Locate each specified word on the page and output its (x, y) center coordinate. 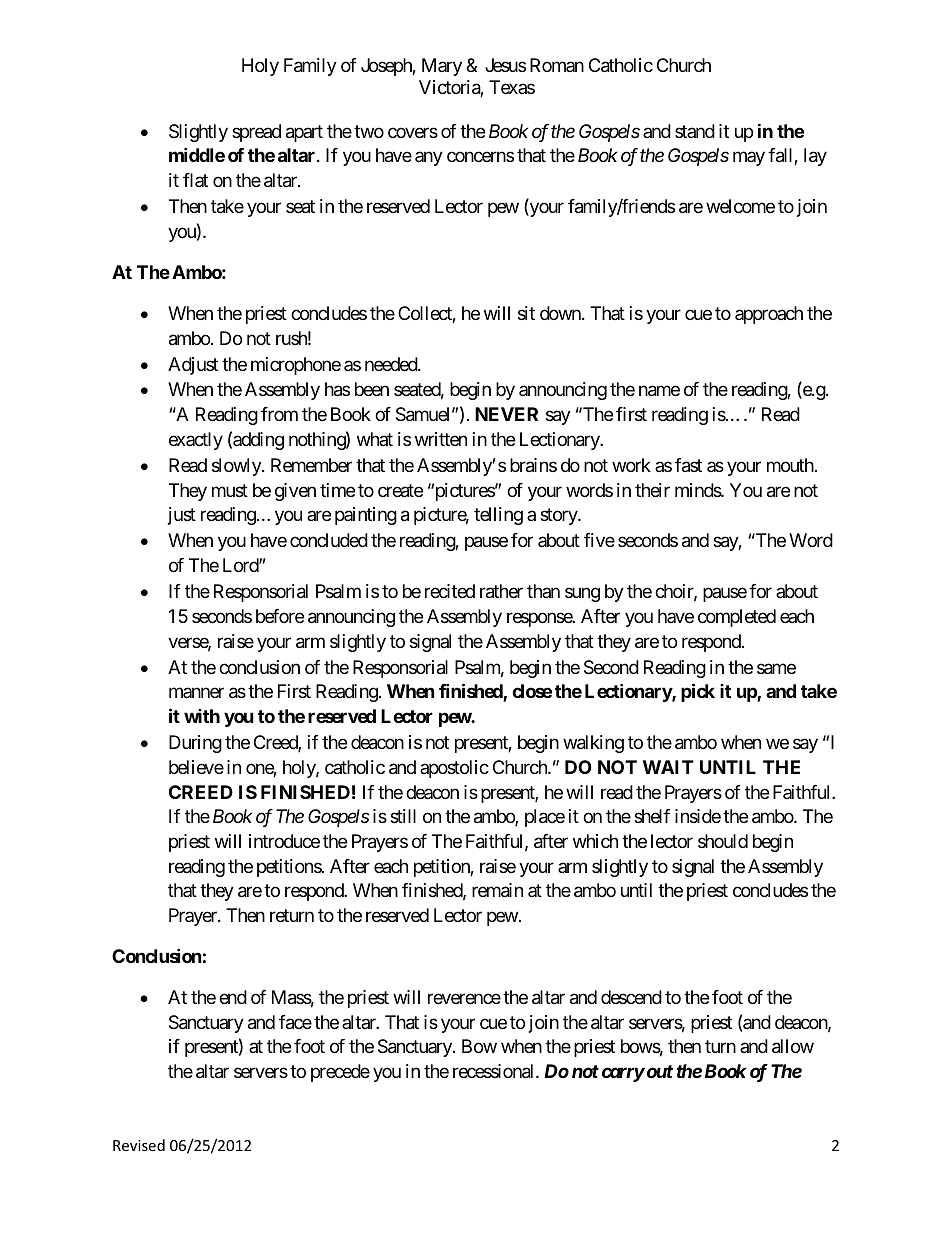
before (280, 616)
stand (695, 131)
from (279, 414)
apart (304, 133)
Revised (139, 1145)
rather (501, 591)
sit (526, 313)
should (723, 841)
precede (340, 1073)
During (195, 744)
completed (737, 618)
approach (769, 315)
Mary (442, 67)
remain (497, 890)
